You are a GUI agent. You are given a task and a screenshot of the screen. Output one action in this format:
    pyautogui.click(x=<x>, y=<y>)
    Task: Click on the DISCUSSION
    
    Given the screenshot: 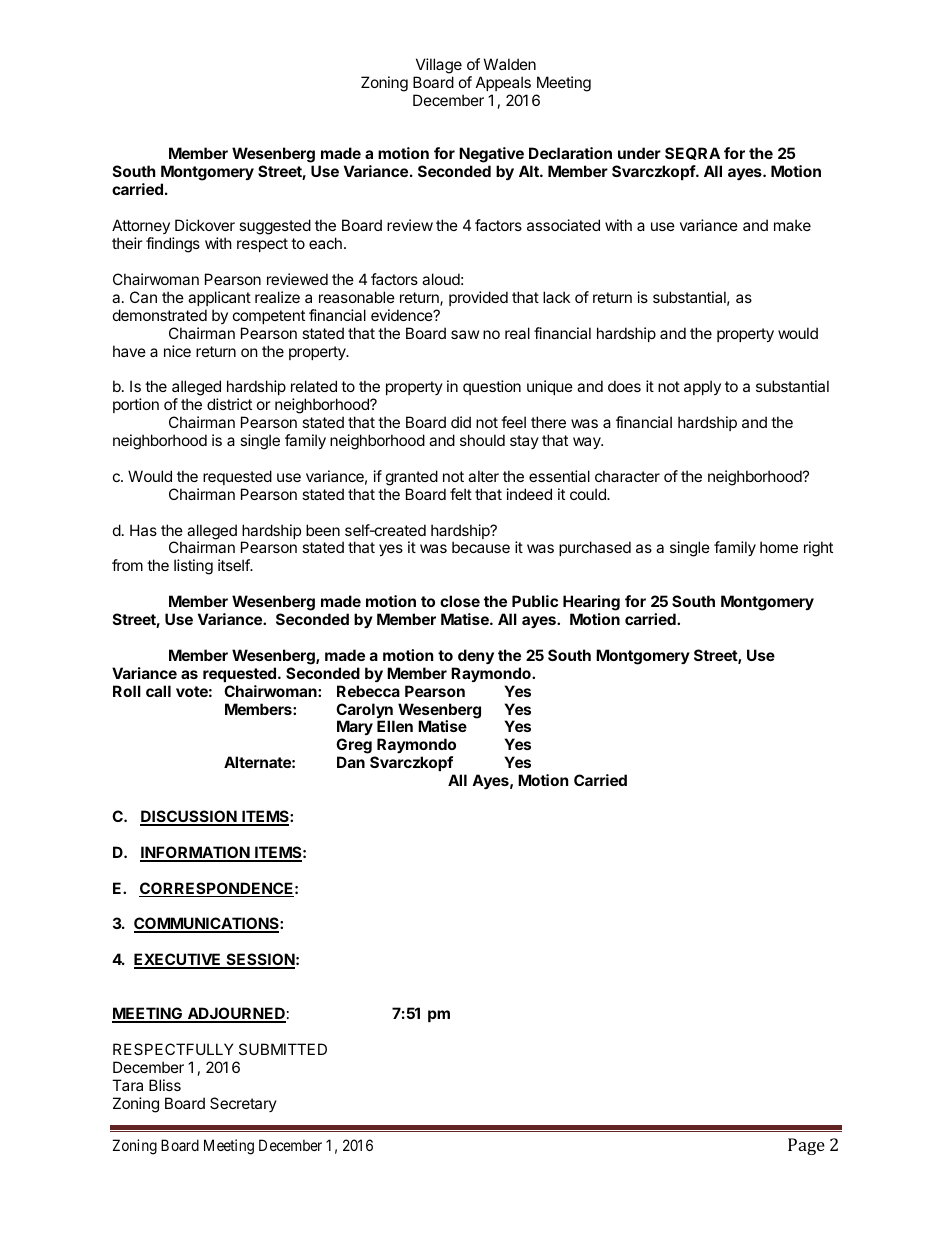 What is the action you would take?
    pyautogui.click(x=189, y=817)
